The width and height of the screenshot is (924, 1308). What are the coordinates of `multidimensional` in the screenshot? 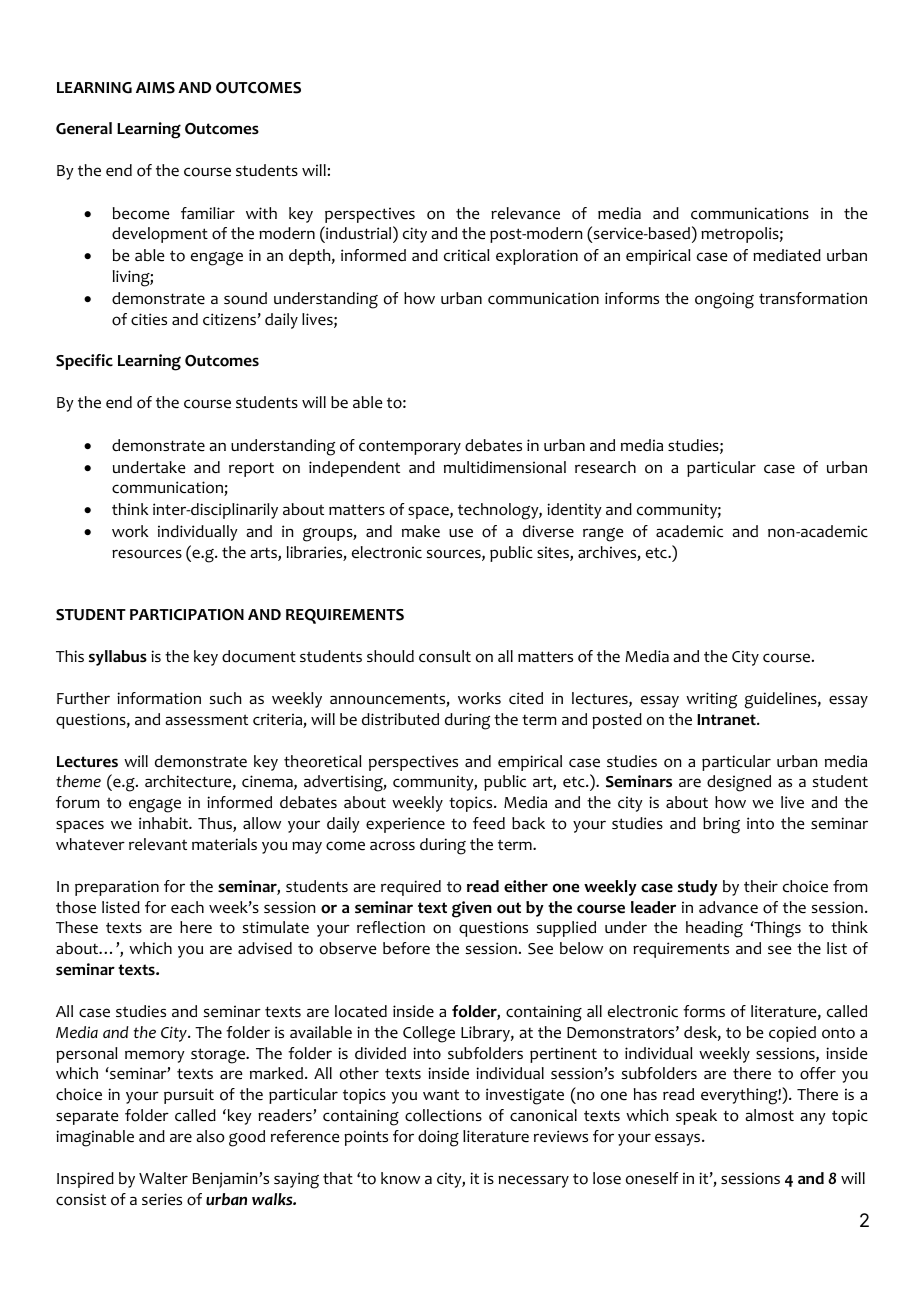 It's located at (505, 467).
